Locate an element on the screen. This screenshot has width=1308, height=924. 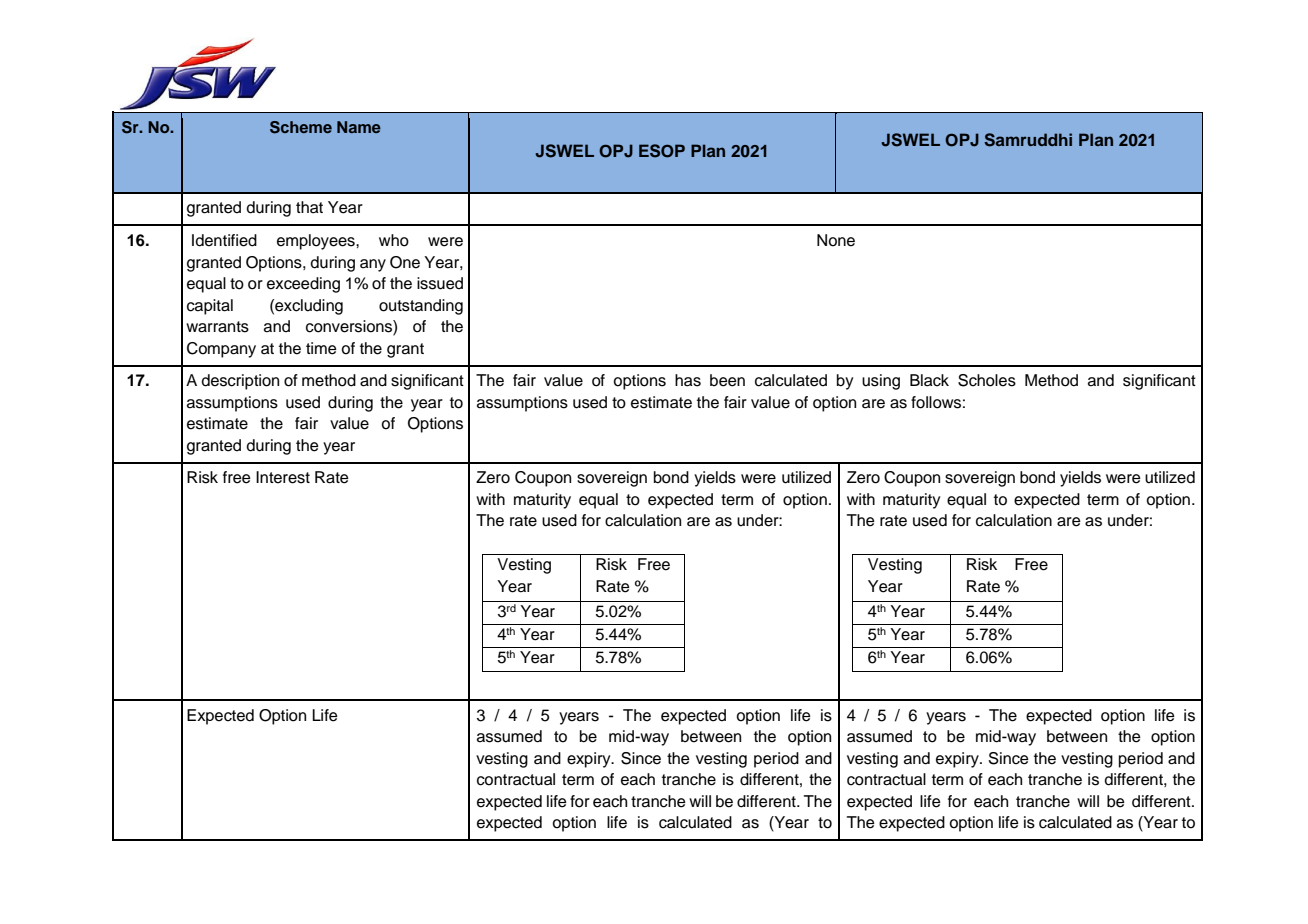
Scheme is located at coordinates (301, 127).
